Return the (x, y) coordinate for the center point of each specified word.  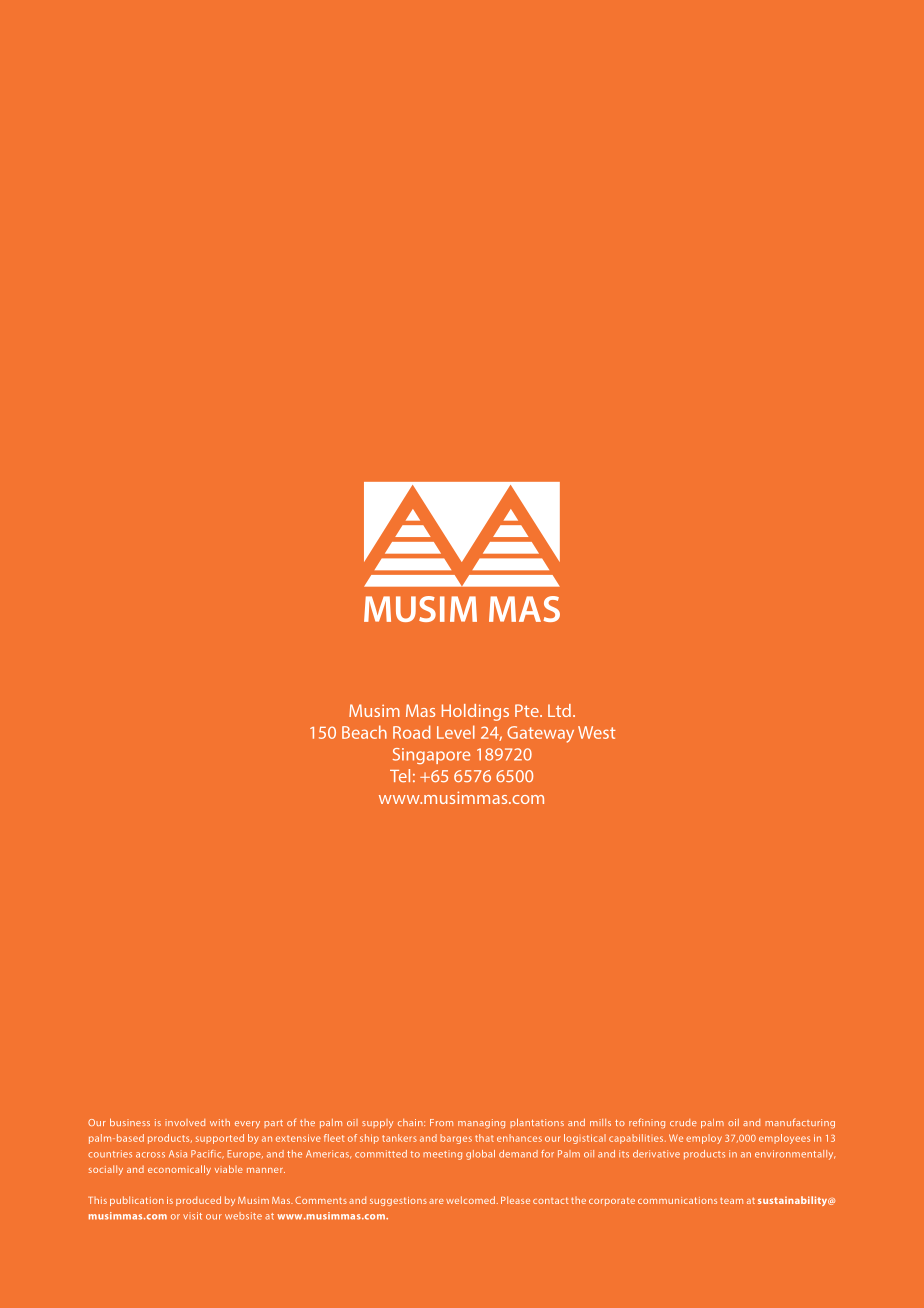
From (441, 1122)
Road (412, 732)
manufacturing (800, 1123)
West (597, 732)
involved (185, 1122)
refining (647, 1123)
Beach (364, 732)
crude (683, 1122)
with (220, 1122)
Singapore (431, 756)
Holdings (475, 712)
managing (481, 1124)
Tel (400, 775)
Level (456, 732)
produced (198, 1201)
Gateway (540, 734)
